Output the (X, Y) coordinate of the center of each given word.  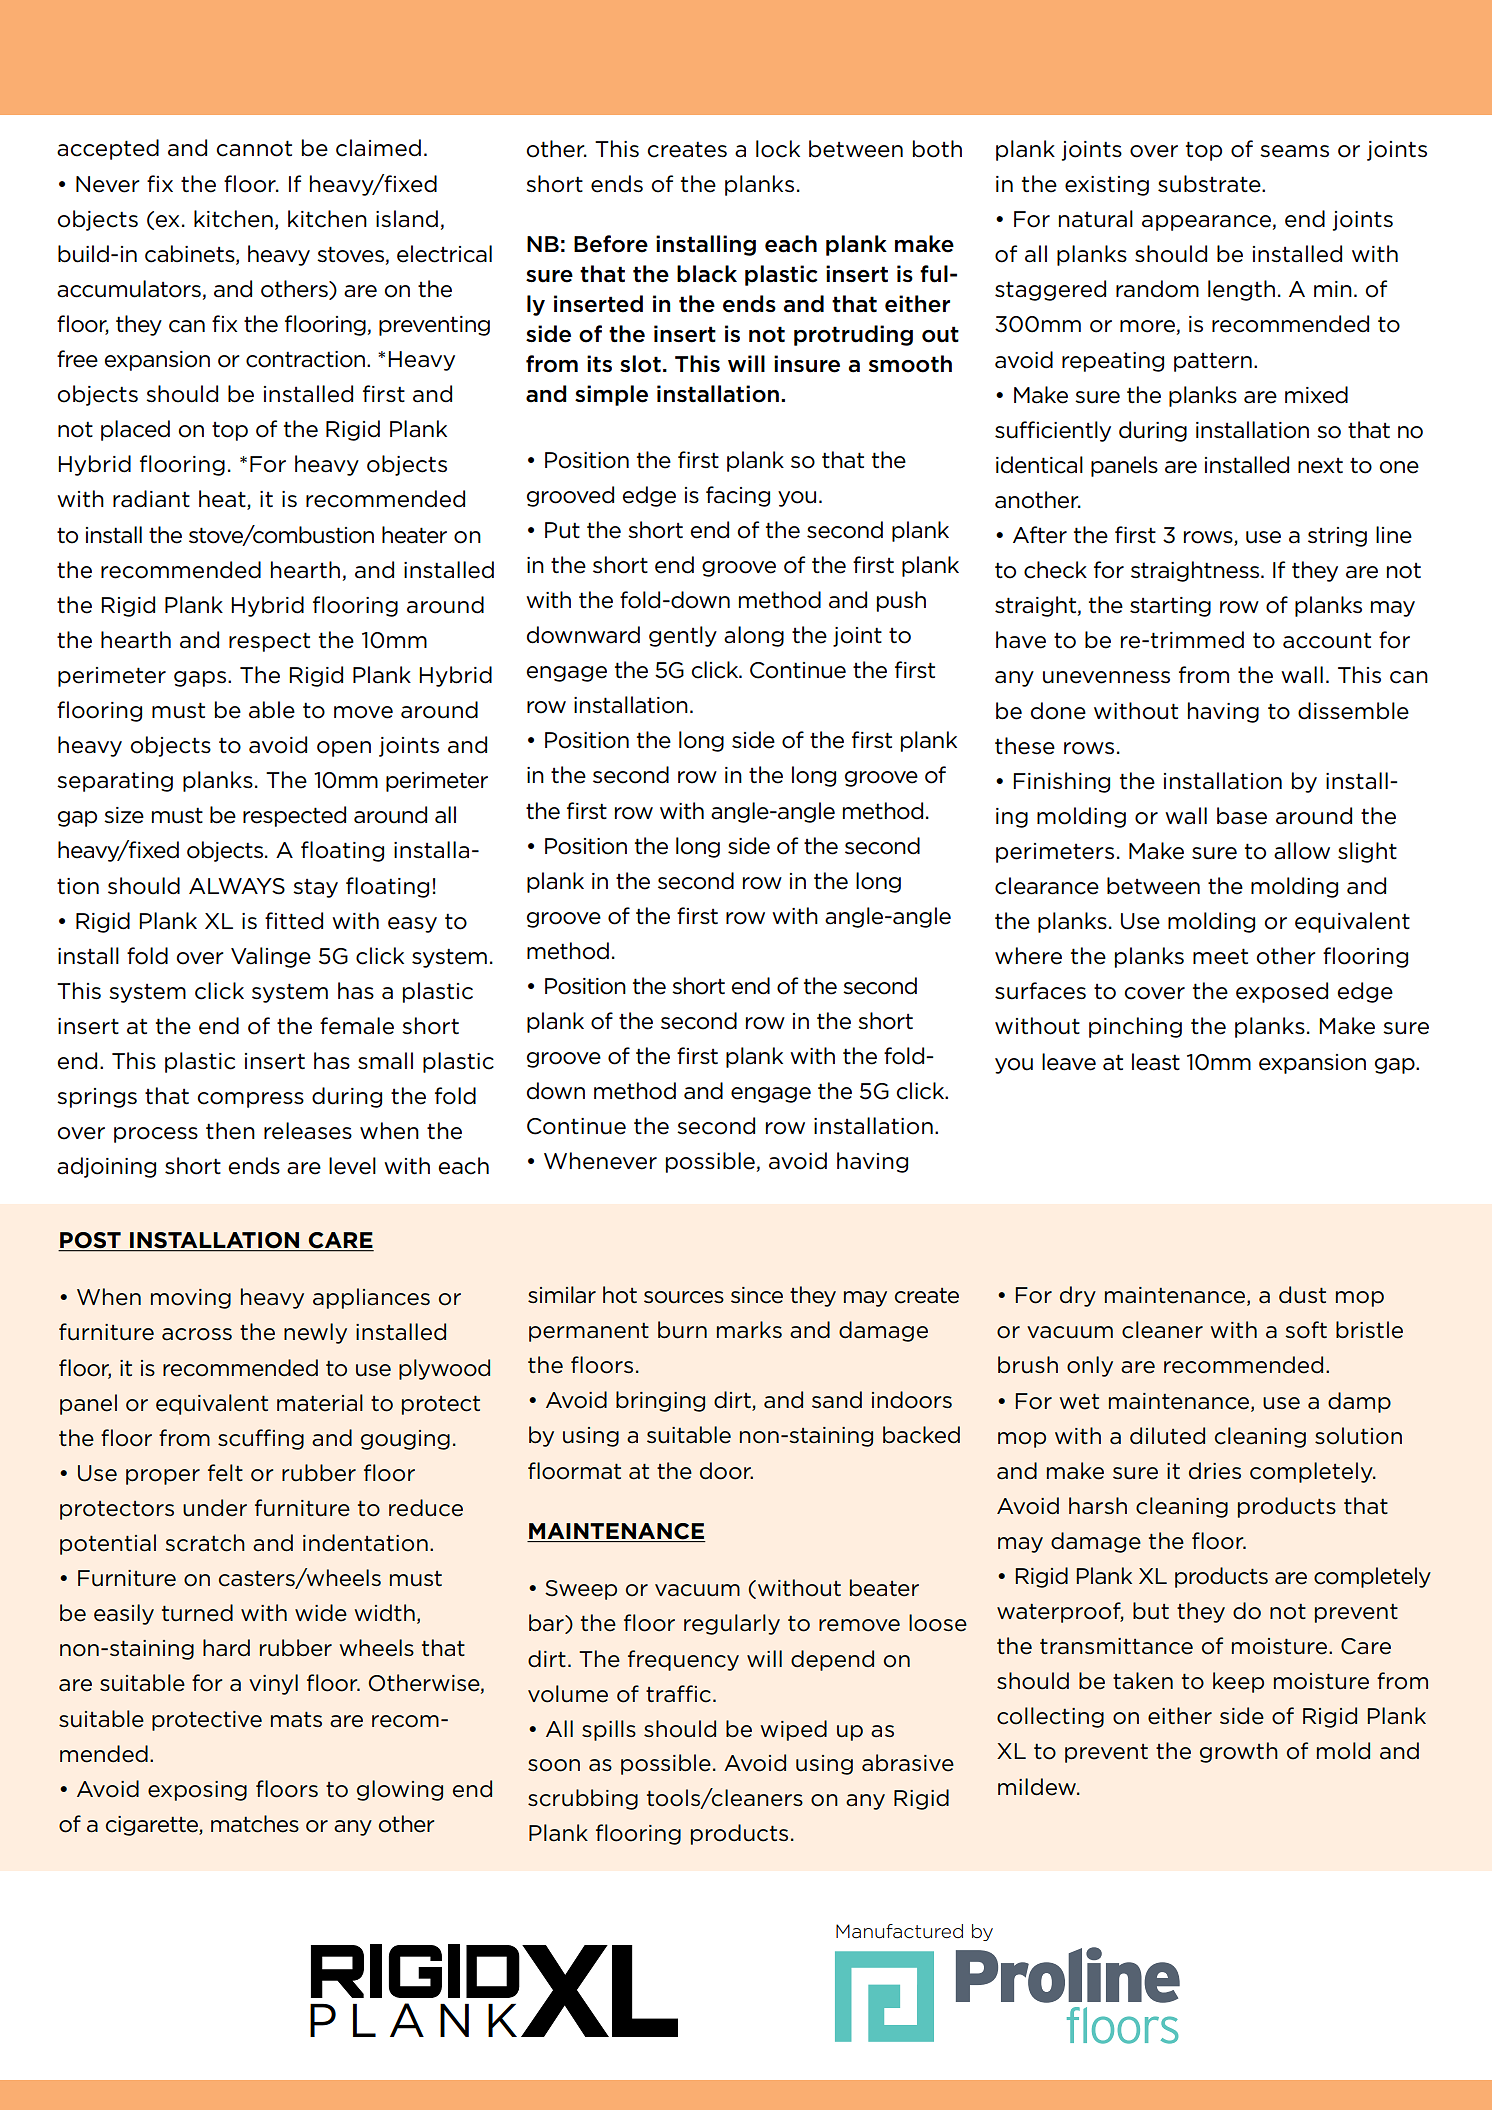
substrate (1210, 184)
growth (1239, 1752)
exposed (1282, 992)
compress (250, 1100)
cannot (254, 148)
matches (255, 1824)
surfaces (1040, 991)
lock (778, 149)
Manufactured (899, 1931)
